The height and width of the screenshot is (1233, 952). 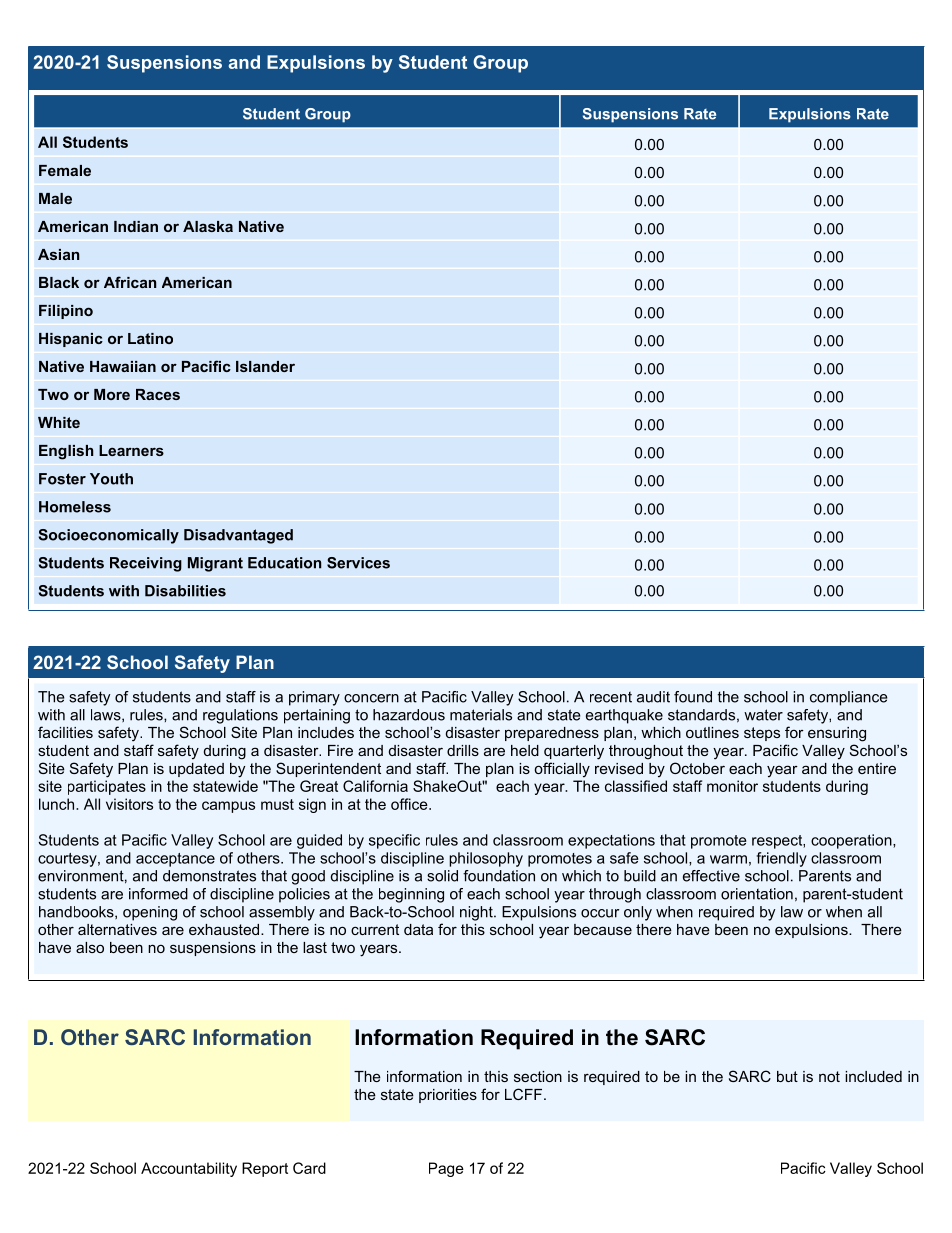 I want to click on data, so click(x=418, y=929).
